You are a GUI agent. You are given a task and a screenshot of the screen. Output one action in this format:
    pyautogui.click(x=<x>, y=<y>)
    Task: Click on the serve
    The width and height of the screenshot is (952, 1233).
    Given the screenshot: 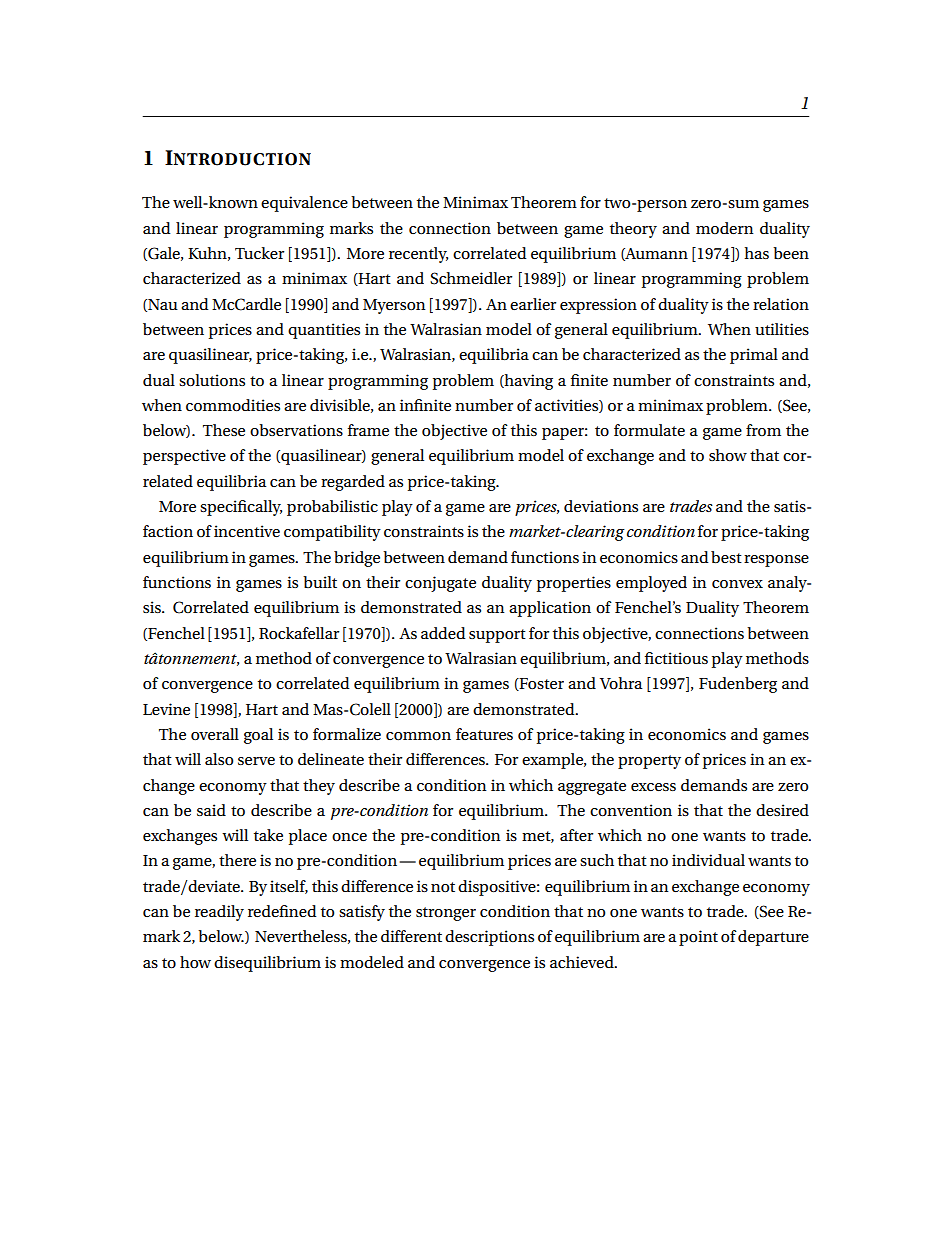 What is the action you would take?
    pyautogui.click(x=256, y=761)
